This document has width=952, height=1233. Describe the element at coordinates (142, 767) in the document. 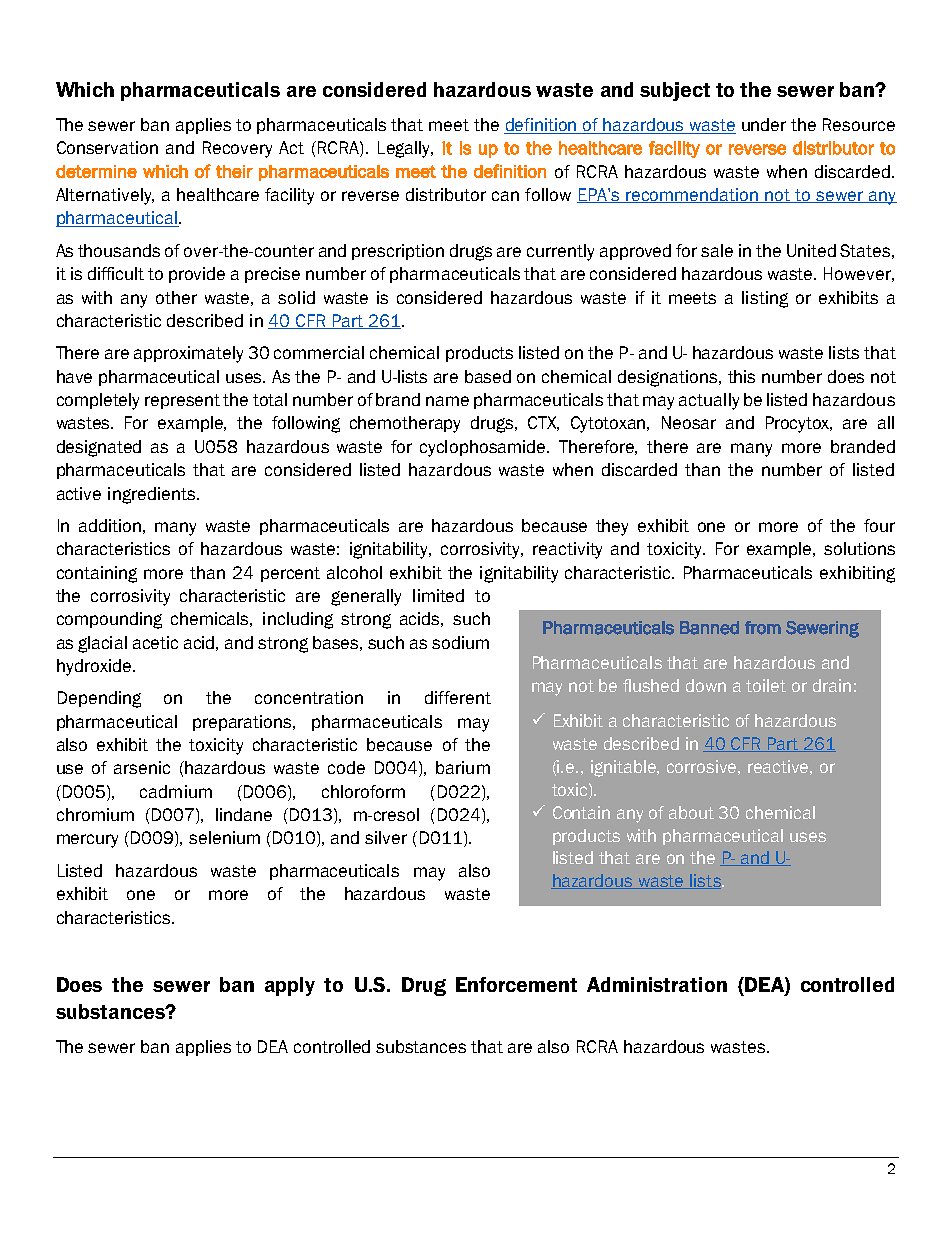

I see `arsenic` at that location.
